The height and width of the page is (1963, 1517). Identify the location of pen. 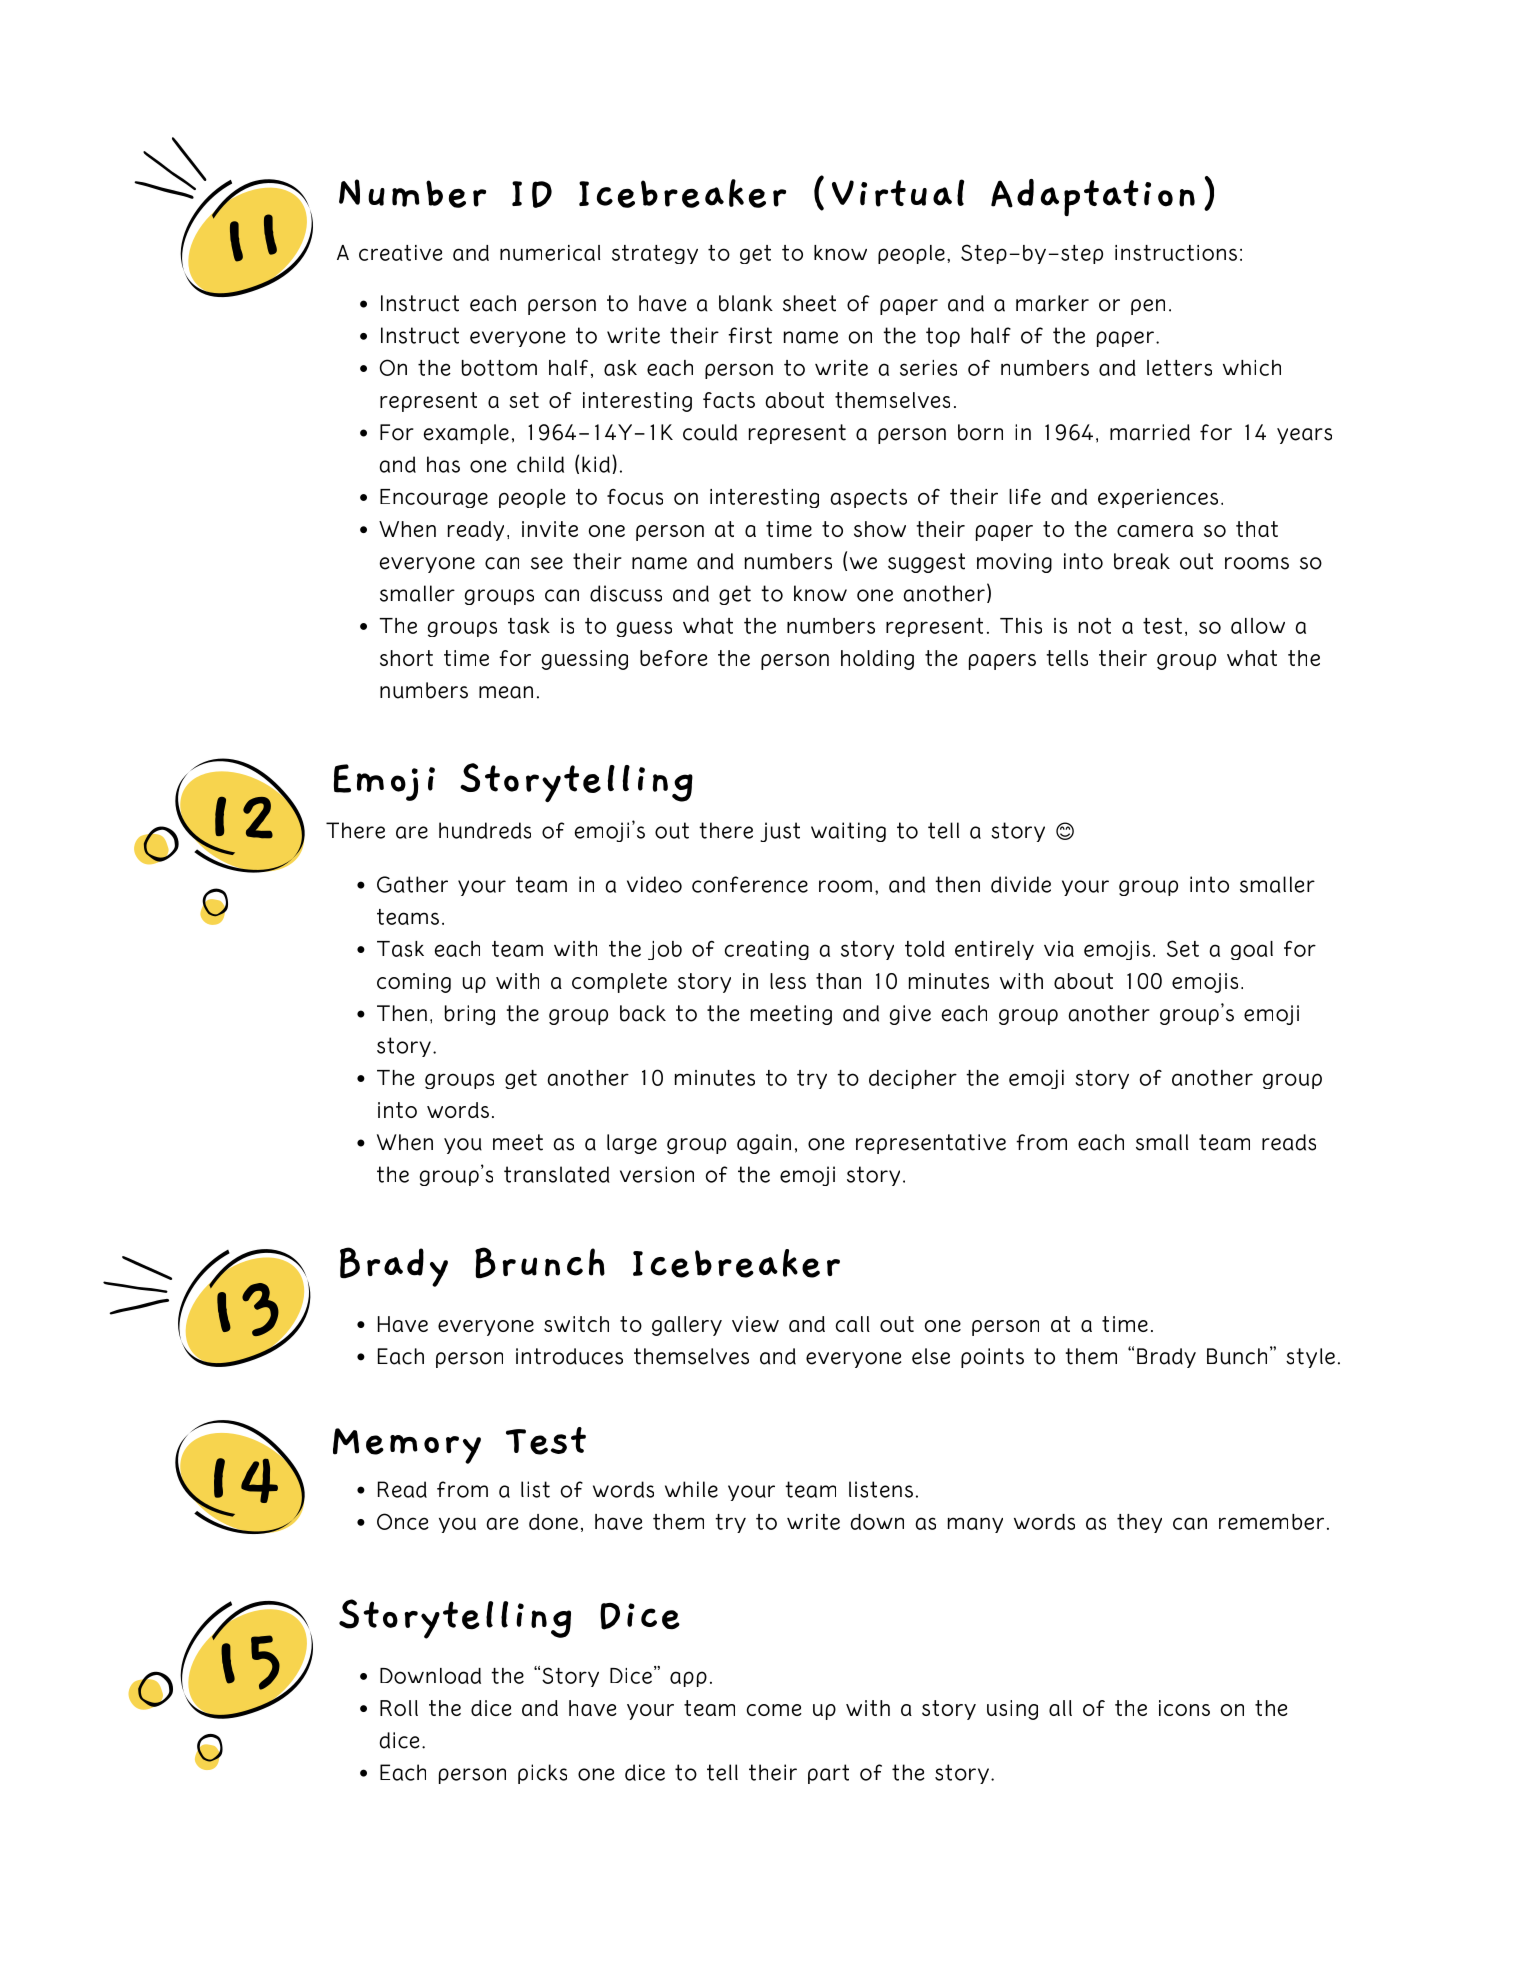
(1148, 307).
